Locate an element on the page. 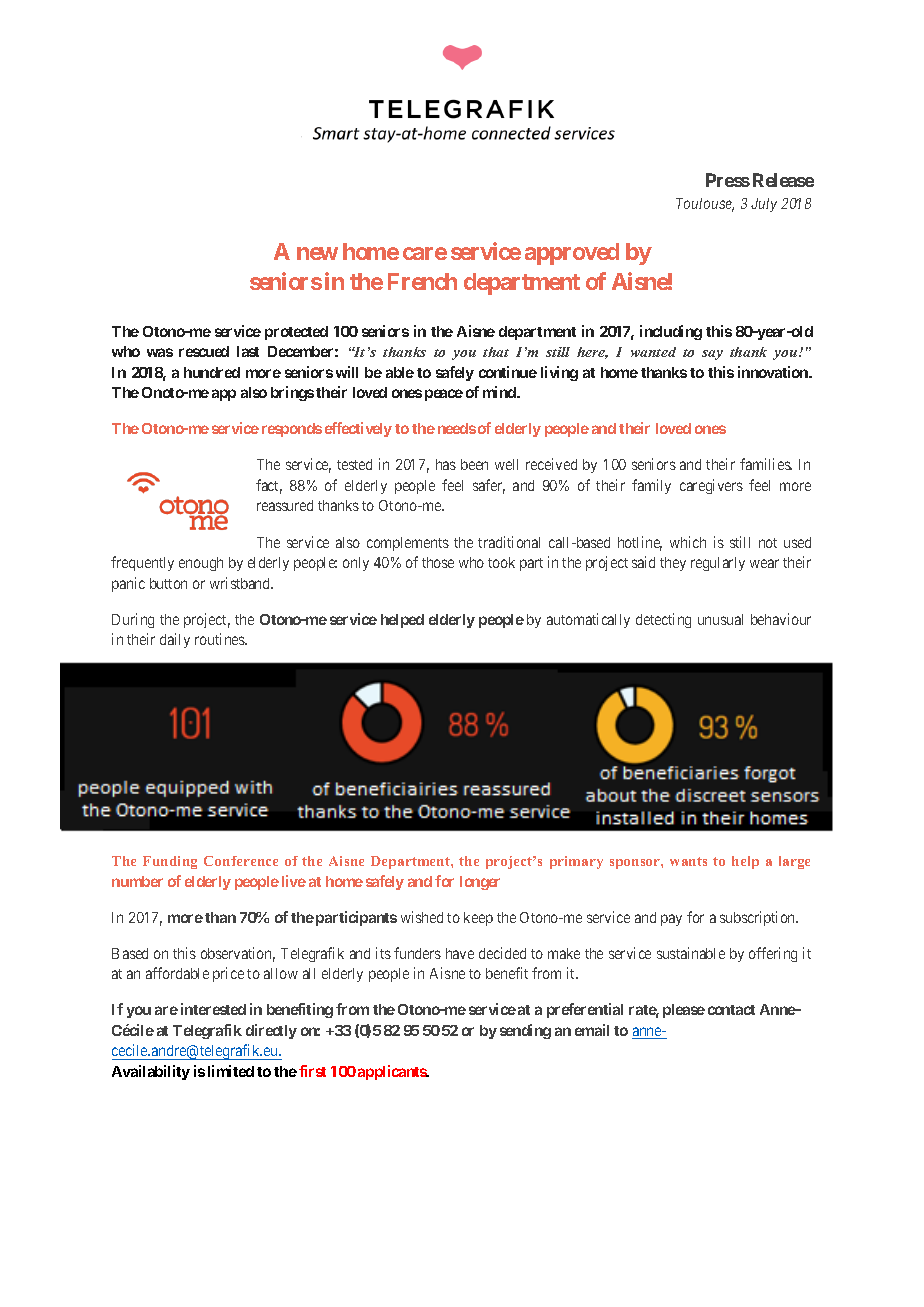 The image size is (924, 1307). protected is located at coordinates (296, 333).
